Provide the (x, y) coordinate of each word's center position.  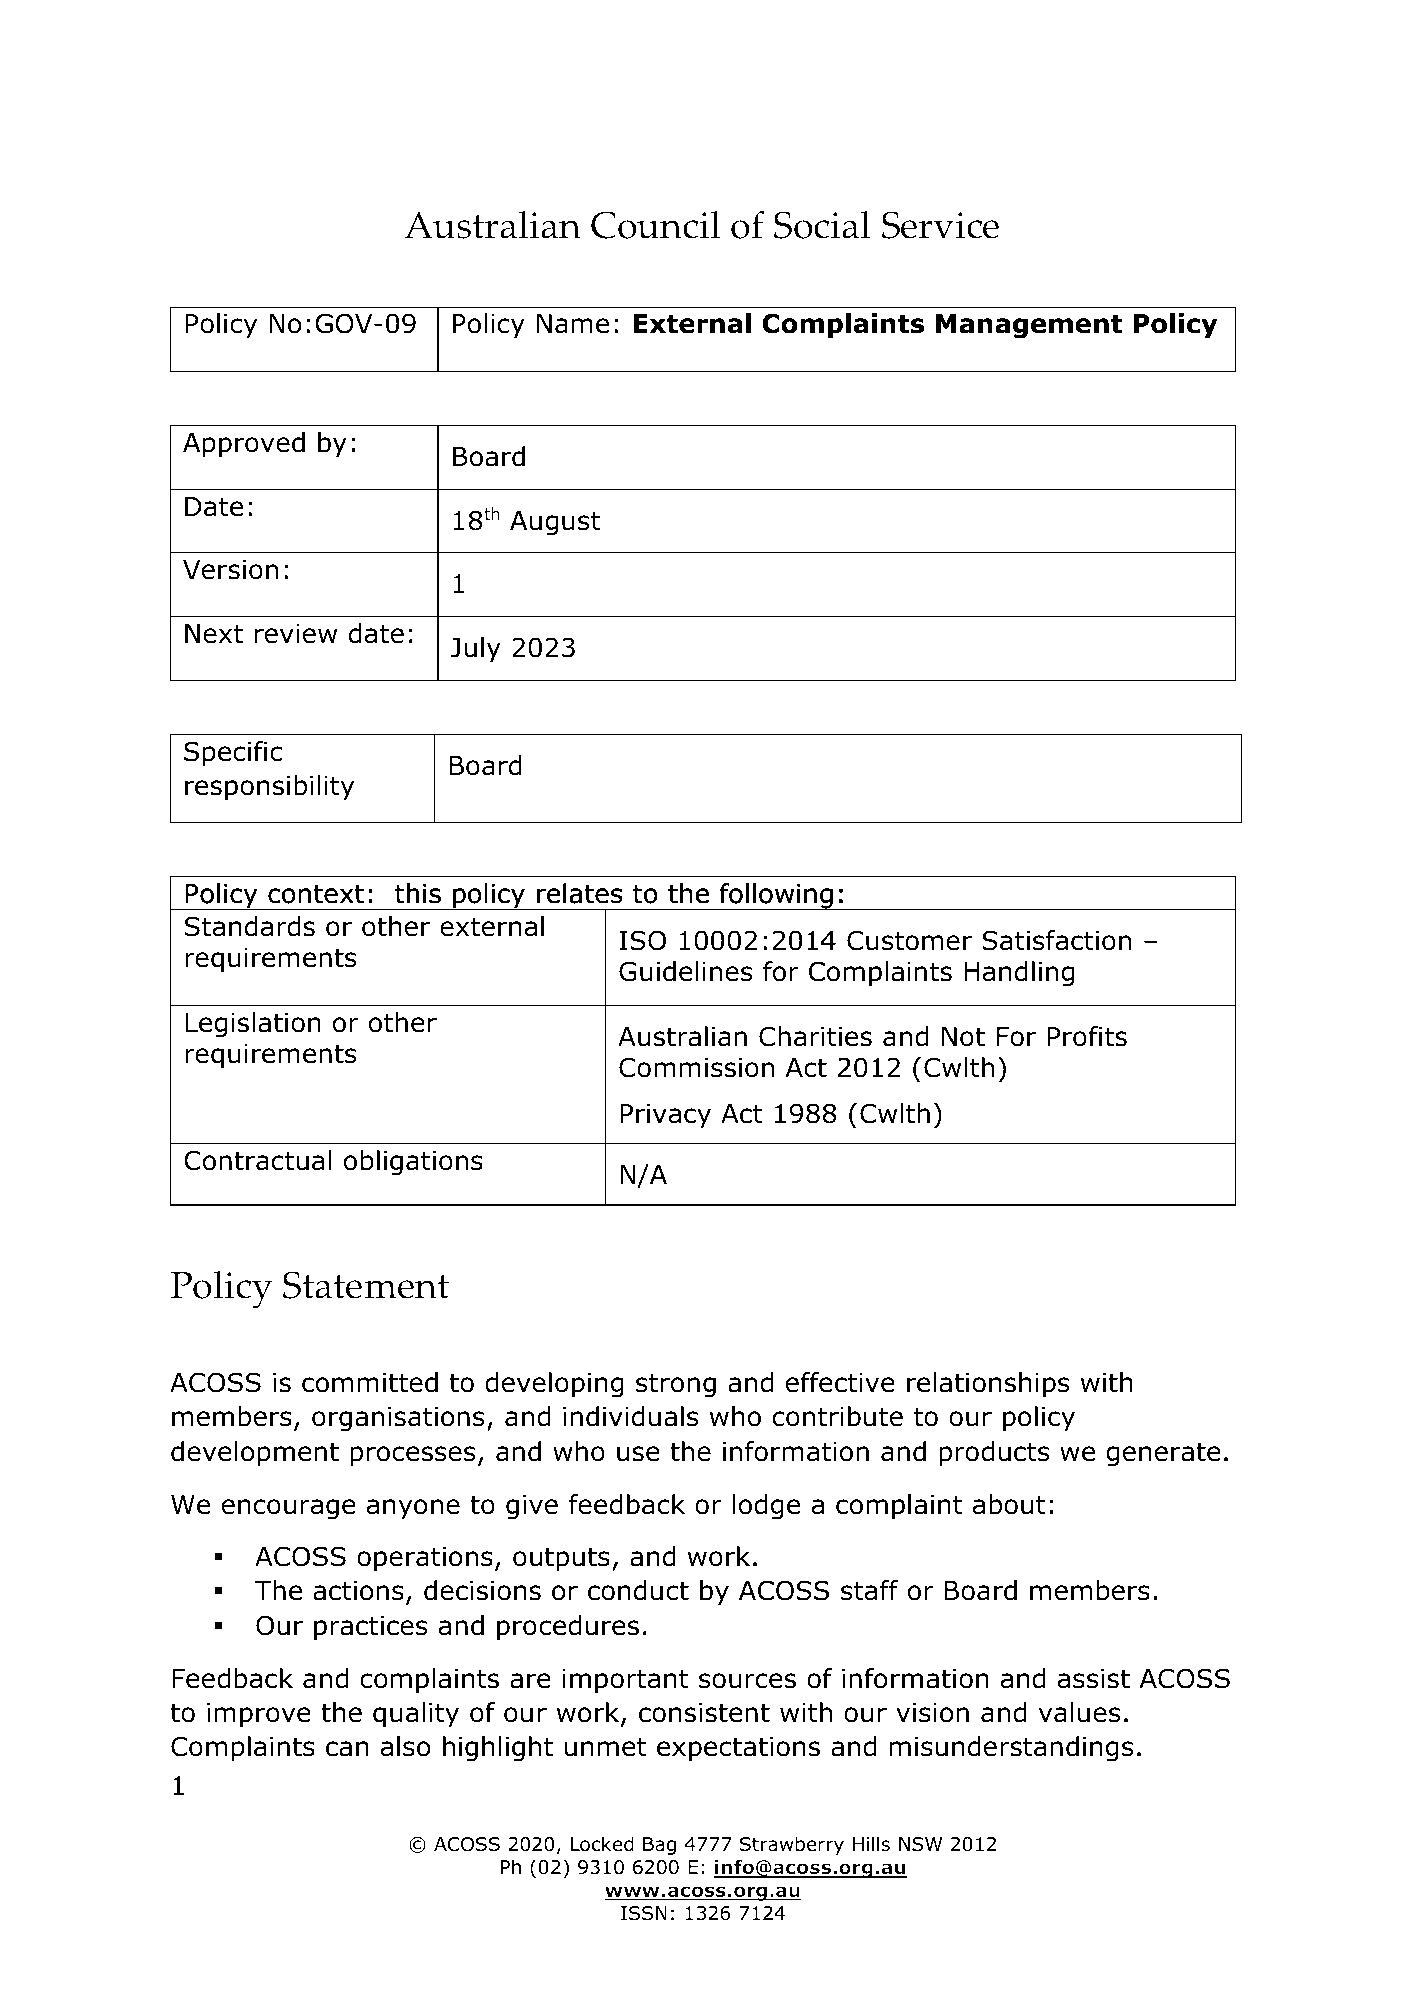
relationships (988, 1385)
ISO (642, 940)
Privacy (665, 1116)
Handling (1019, 974)
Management (1029, 326)
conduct (638, 1590)
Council (655, 225)
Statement (366, 1285)
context (316, 894)
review (296, 634)
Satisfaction (1056, 940)
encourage (289, 1509)
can (347, 1749)
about (1009, 1504)
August (555, 523)
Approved (244, 445)
